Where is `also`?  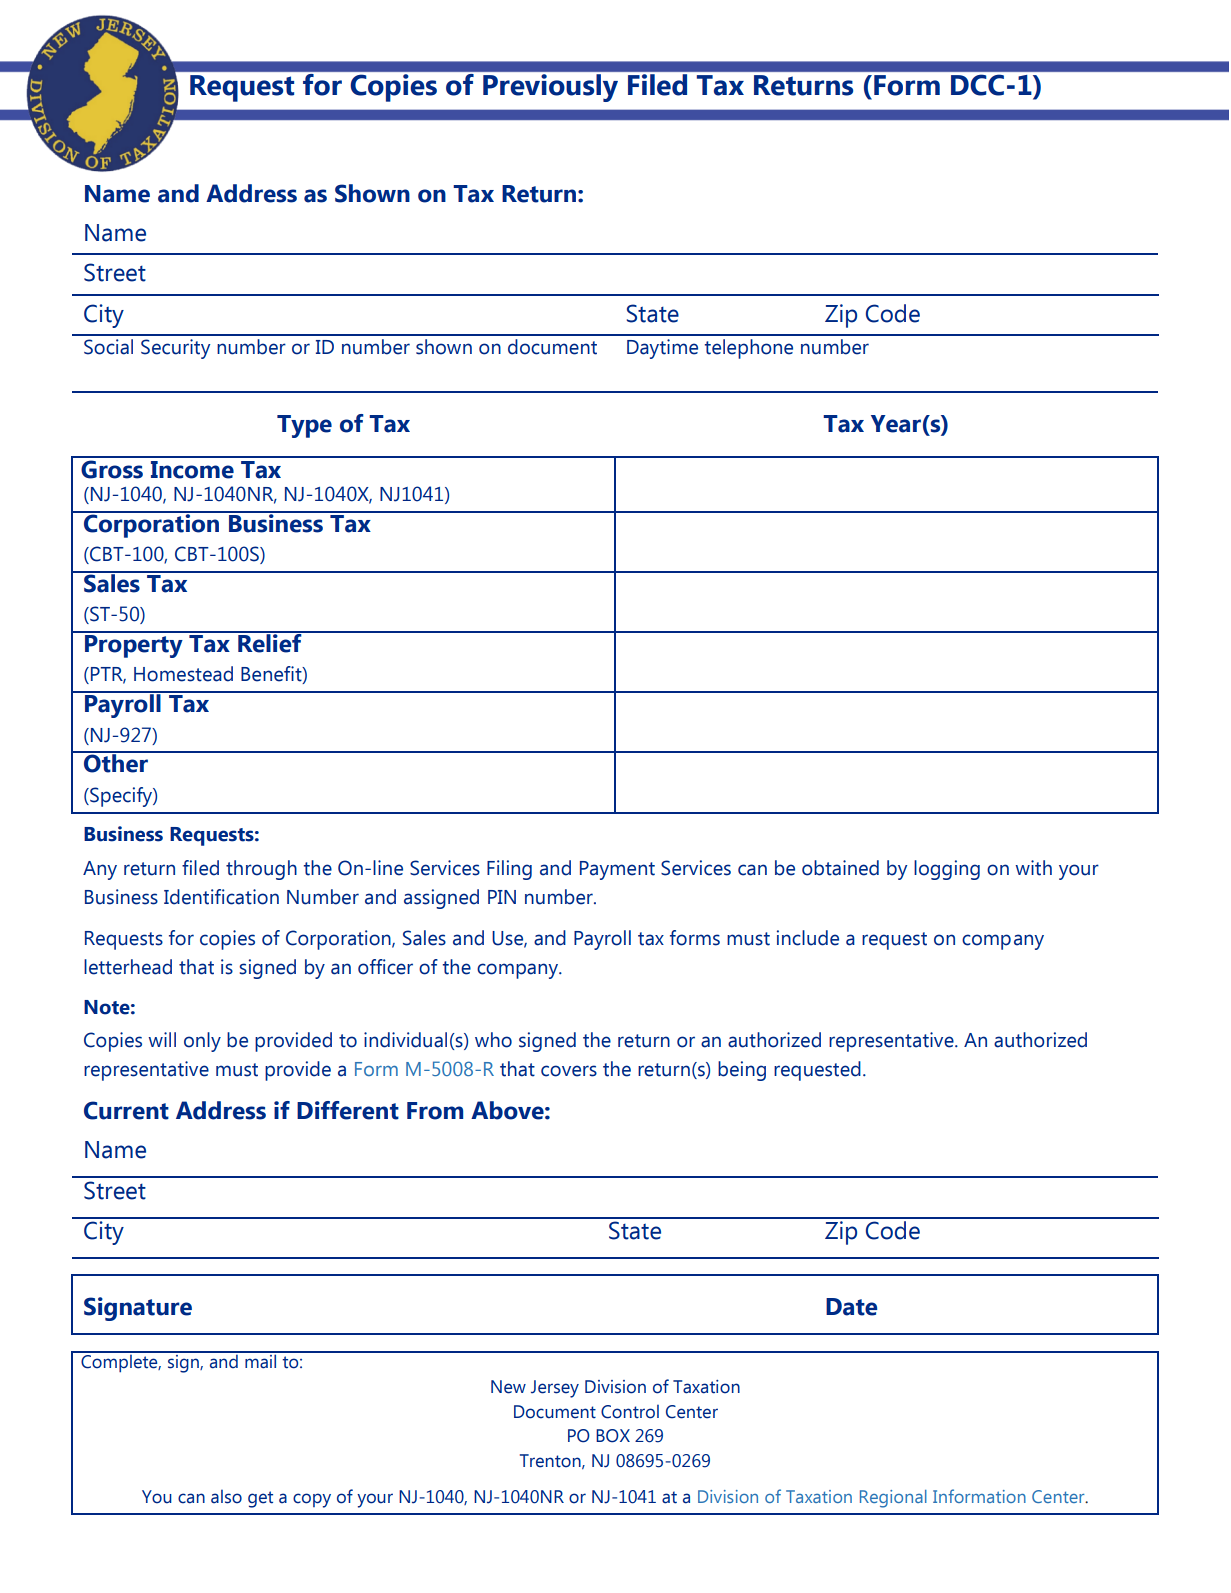 also is located at coordinates (226, 1496).
